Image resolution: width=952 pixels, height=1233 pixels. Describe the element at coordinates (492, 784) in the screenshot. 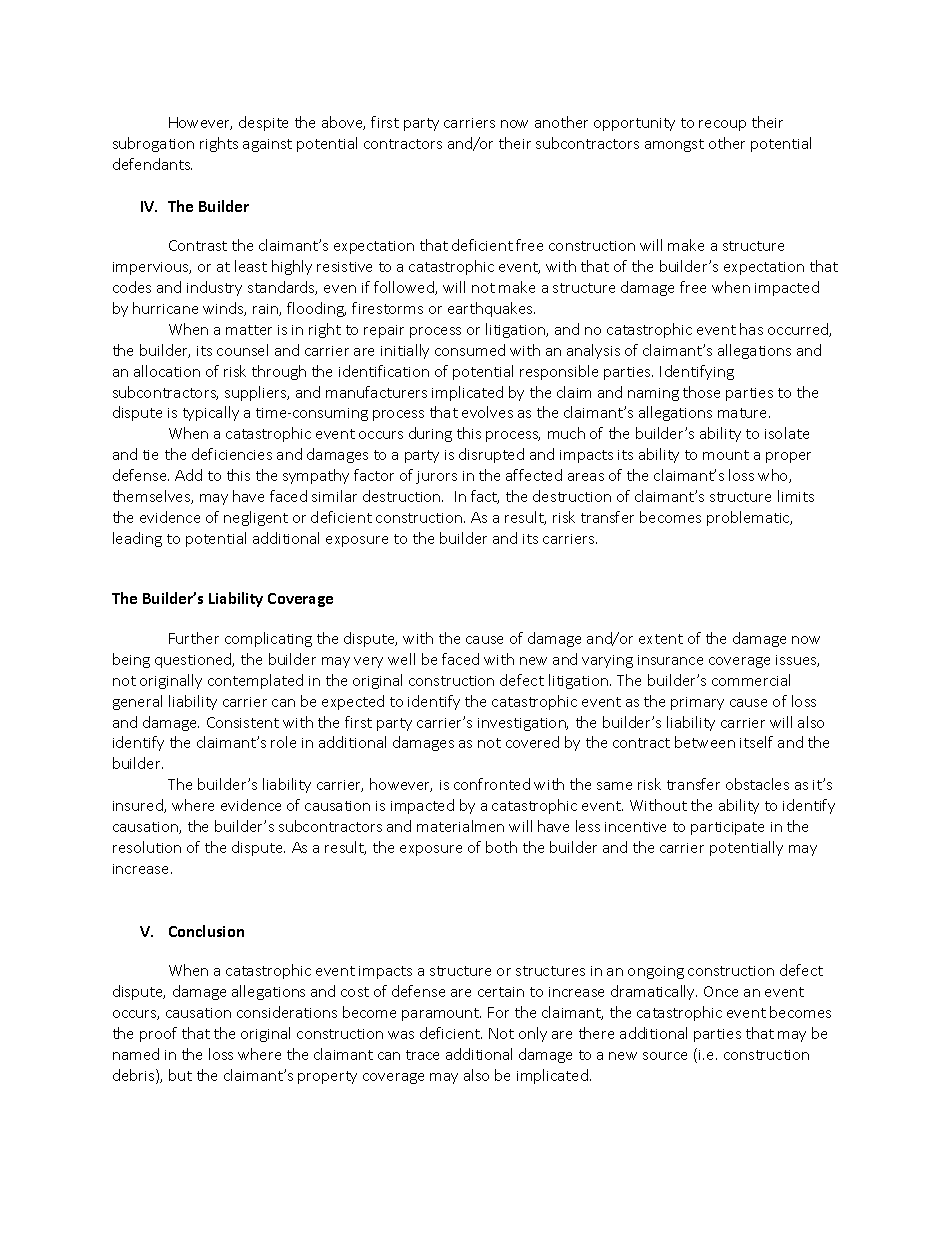

I see `confronted` at that location.
